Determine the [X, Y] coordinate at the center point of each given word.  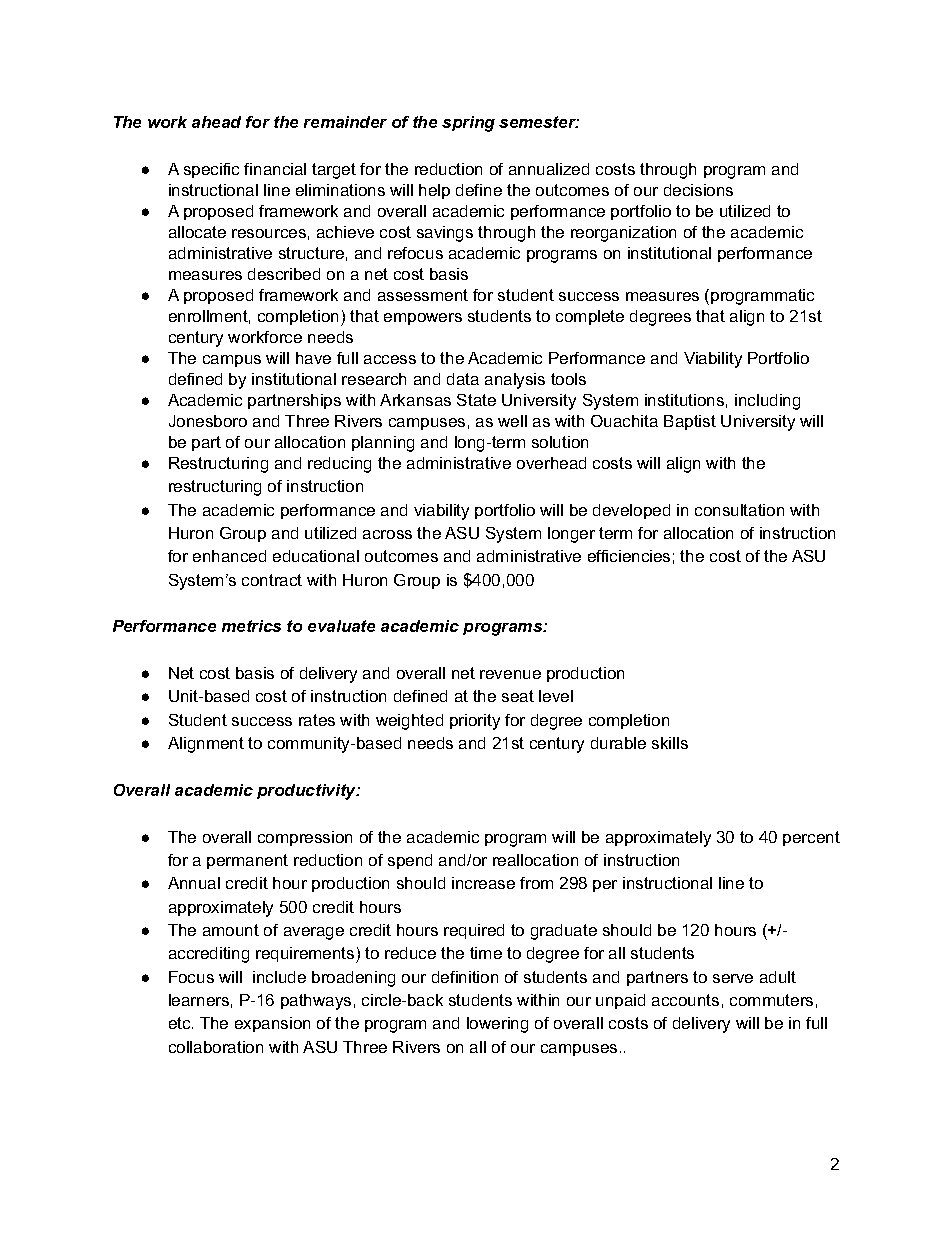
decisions [698, 190]
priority [475, 722]
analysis [515, 381]
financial [275, 169]
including [767, 402]
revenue [510, 674]
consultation [739, 510]
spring [468, 124]
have [313, 358]
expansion [272, 1024]
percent [811, 838]
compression [305, 838]
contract [272, 580]
